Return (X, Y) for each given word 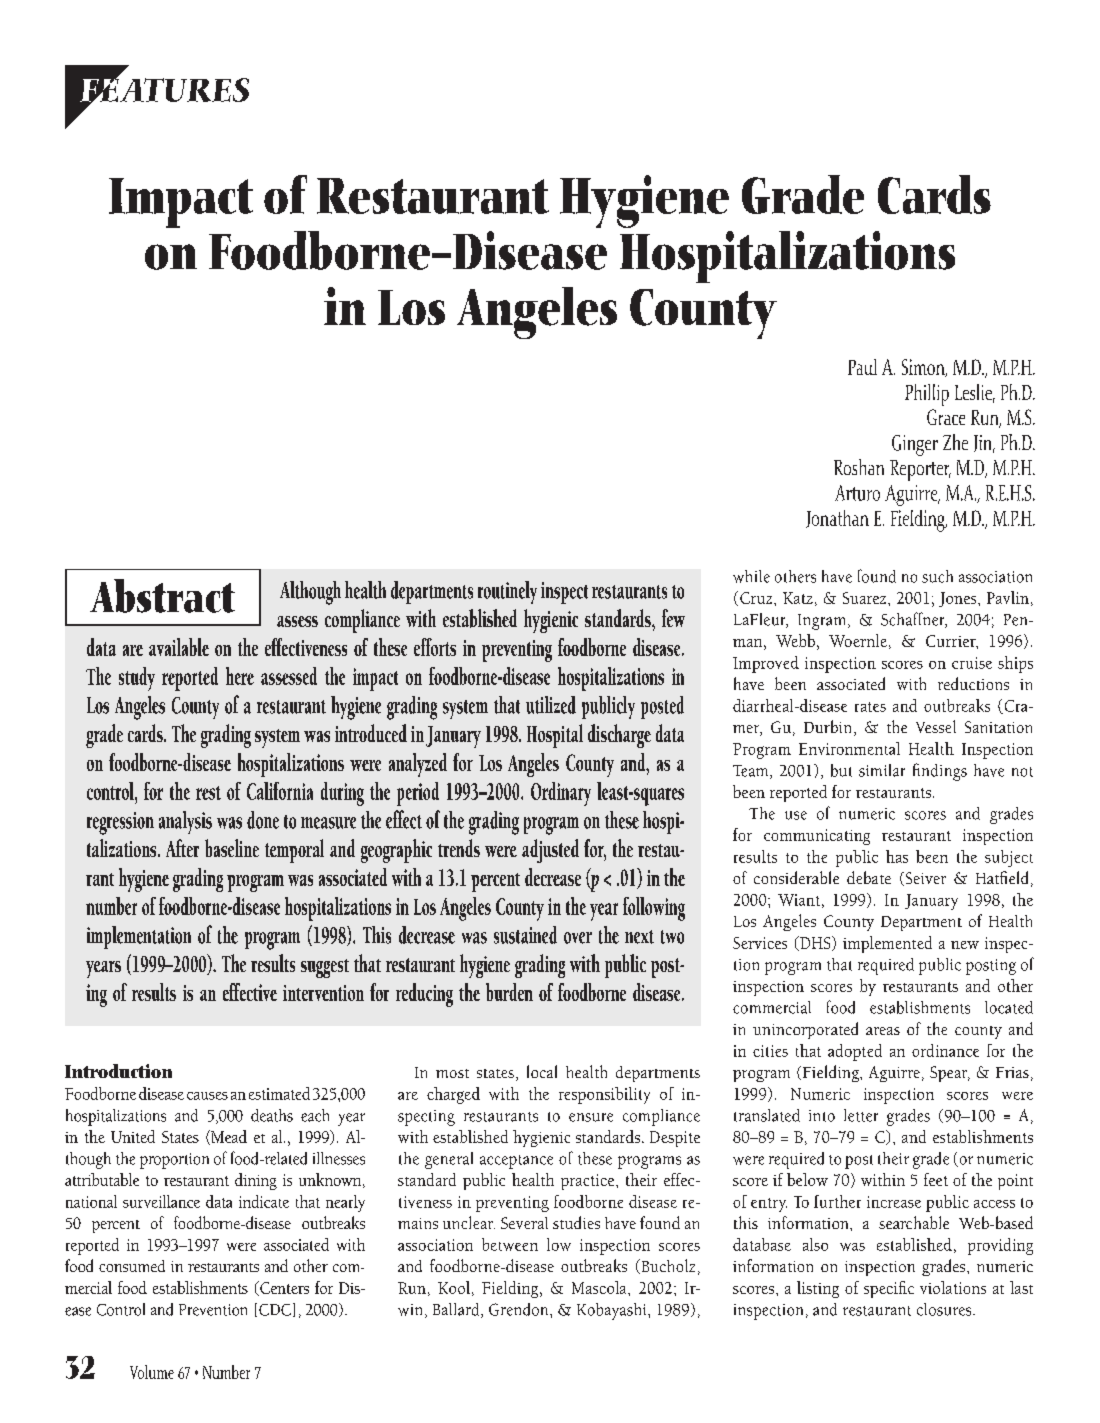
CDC (275, 1310)
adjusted (550, 851)
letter (861, 1115)
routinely (507, 592)
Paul (862, 367)
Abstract (162, 596)
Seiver (924, 879)
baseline (232, 848)
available (179, 647)
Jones (959, 599)
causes (207, 1096)
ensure (591, 1117)
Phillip (927, 395)
